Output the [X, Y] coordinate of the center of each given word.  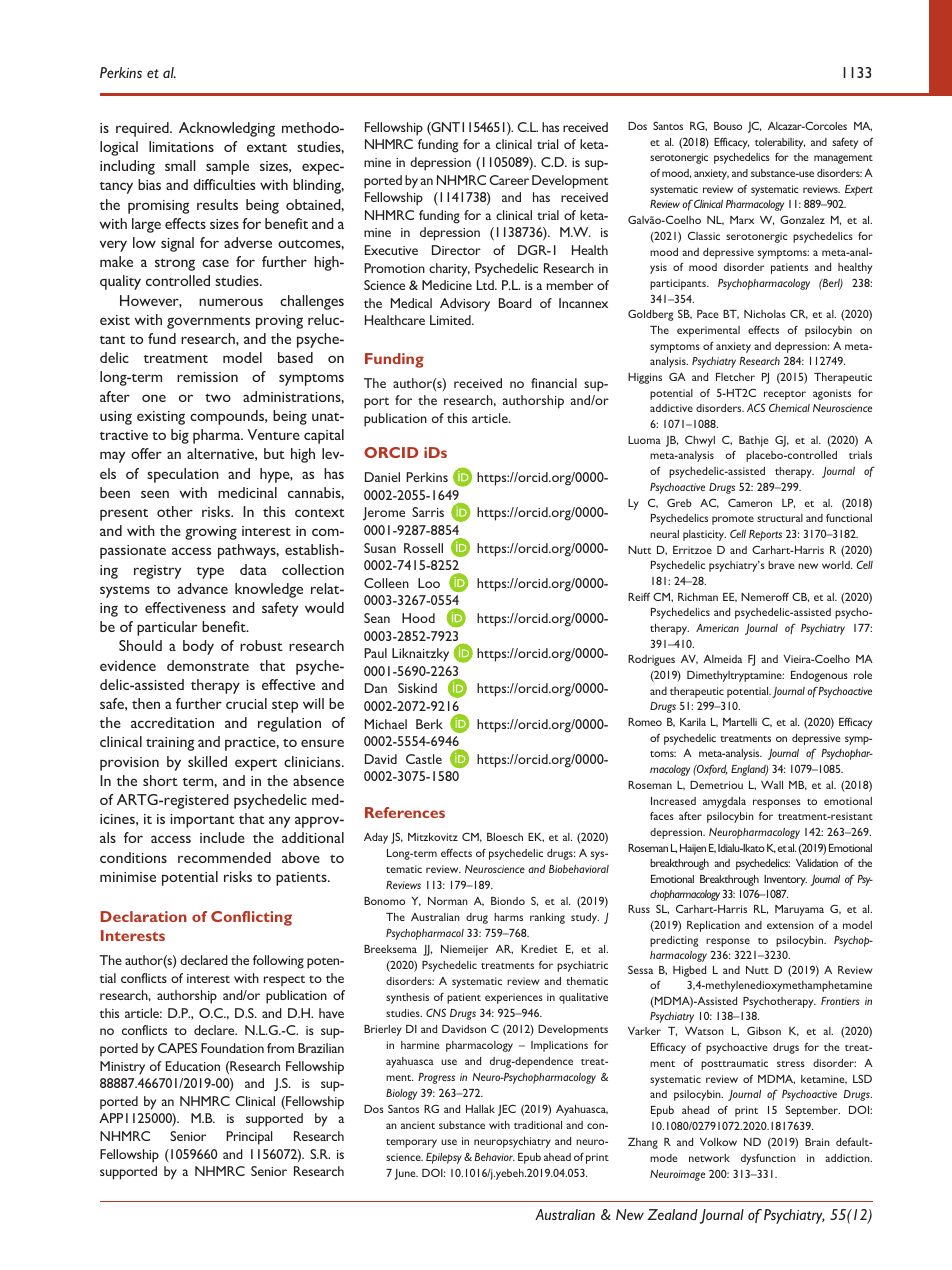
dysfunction [768, 1159]
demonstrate [208, 665]
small [180, 165]
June [406, 1174]
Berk [429, 724]
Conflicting [251, 918]
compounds [228, 417]
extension [790, 925]
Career [509, 180]
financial [554, 383]
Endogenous [819, 676]
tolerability [780, 143]
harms [508, 917]
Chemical [789, 407]
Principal [249, 1138]
